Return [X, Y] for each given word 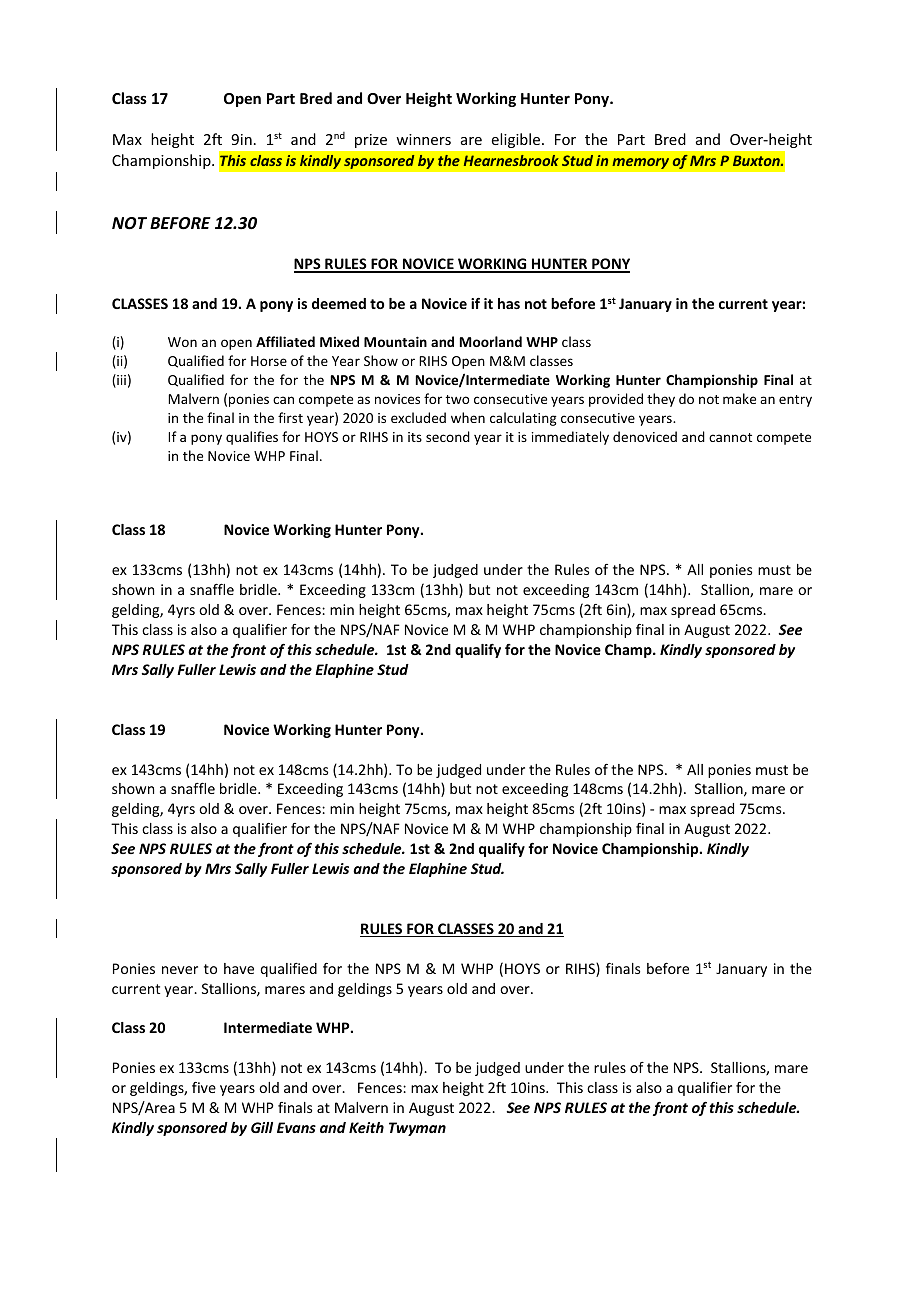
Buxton [757, 160]
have [239, 968]
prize [371, 141]
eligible [516, 140]
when [468, 417]
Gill [262, 1127]
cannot [730, 437]
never [180, 970]
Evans [296, 1127]
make [739, 398]
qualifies [252, 438]
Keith [366, 1127]
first [290, 417]
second [448, 436]
